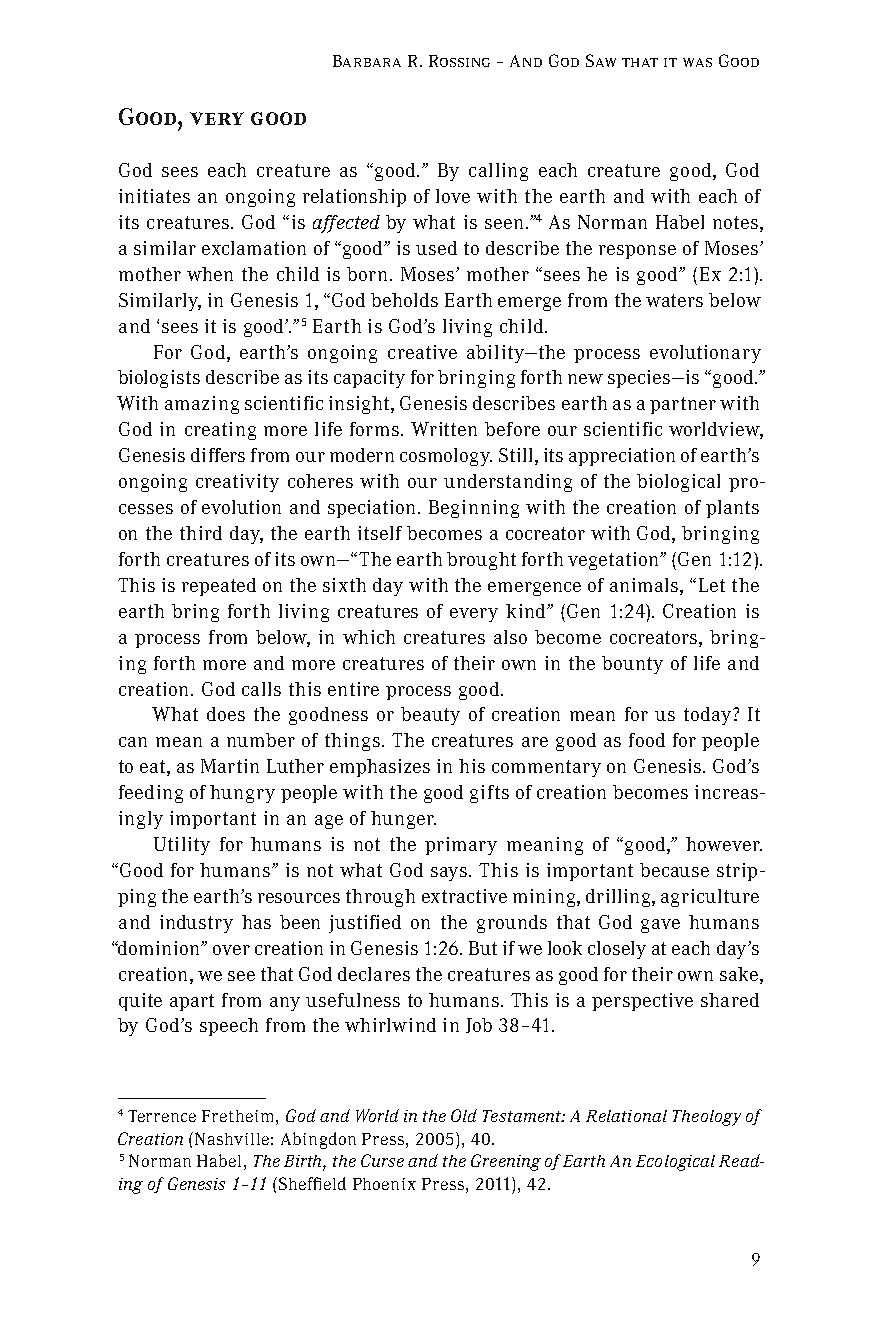 The height and width of the screenshot is (1343, 896). I want to click on initiates, so click(154, 196).
